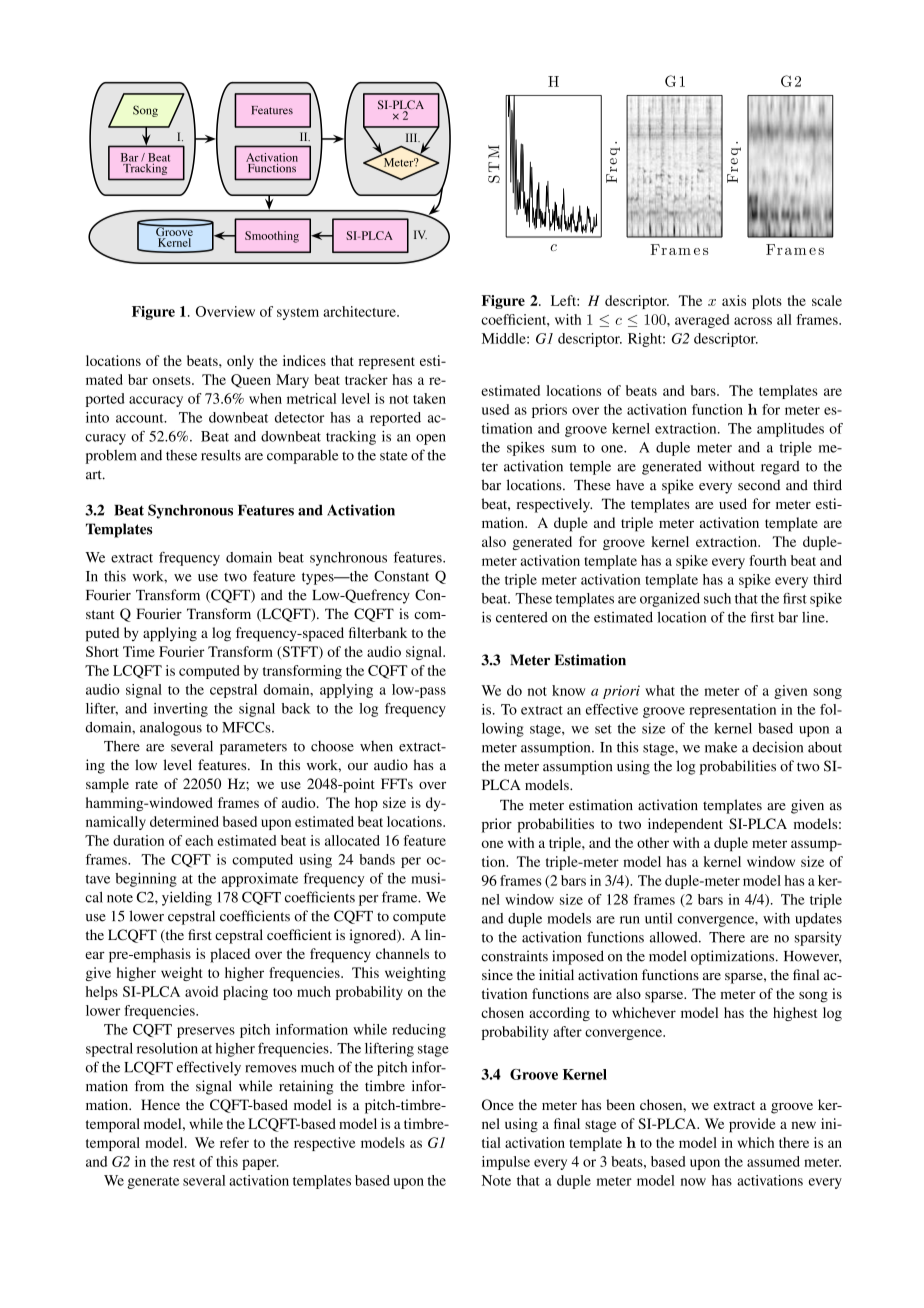 The height and width of the screenshot is (1308, 924). What do you see at coordinates (199, 840) in the screenshot?
I see `each` at bounding box center [199, 840].
